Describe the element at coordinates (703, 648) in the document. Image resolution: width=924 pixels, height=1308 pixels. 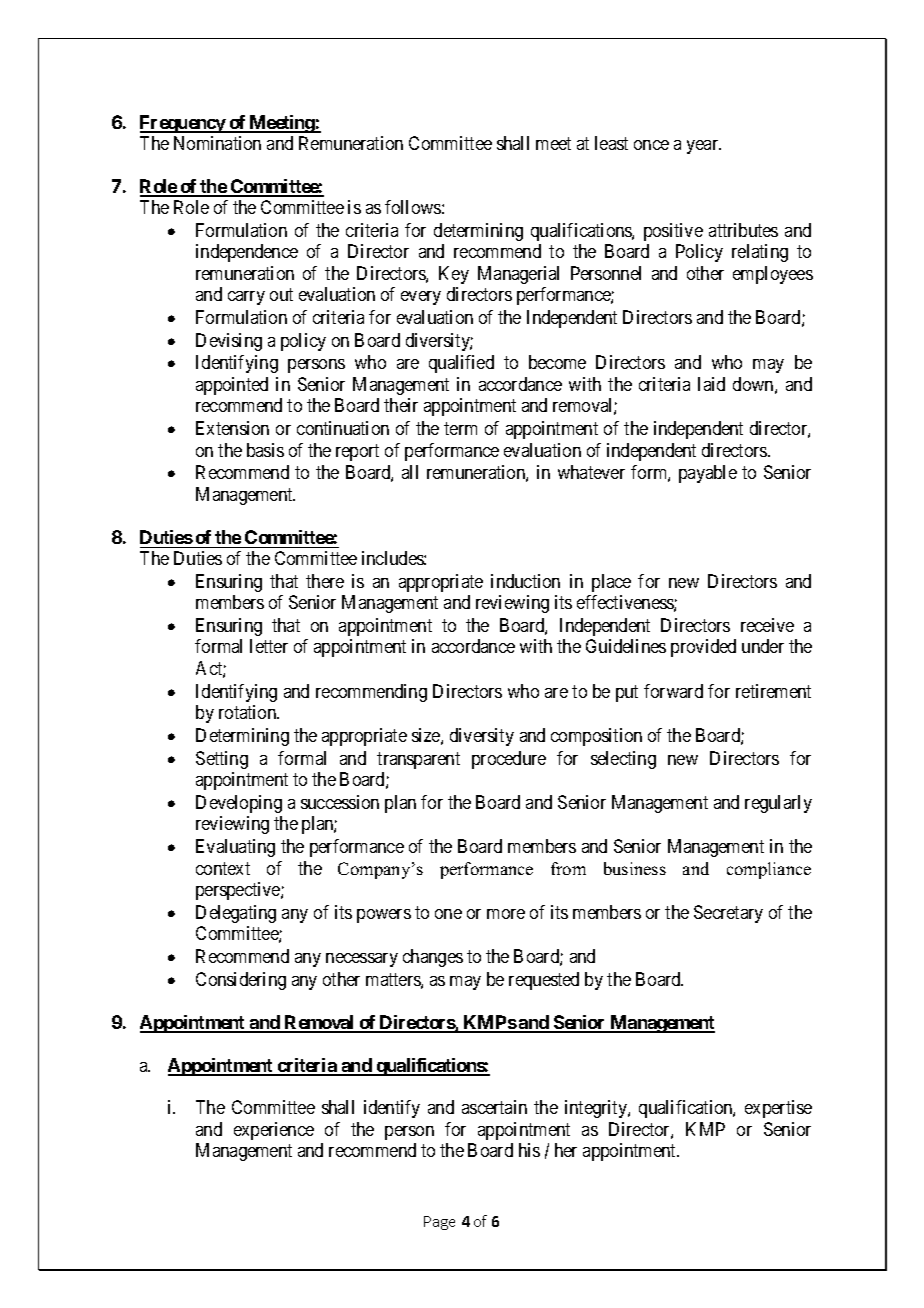
I see `provided` at that location.
